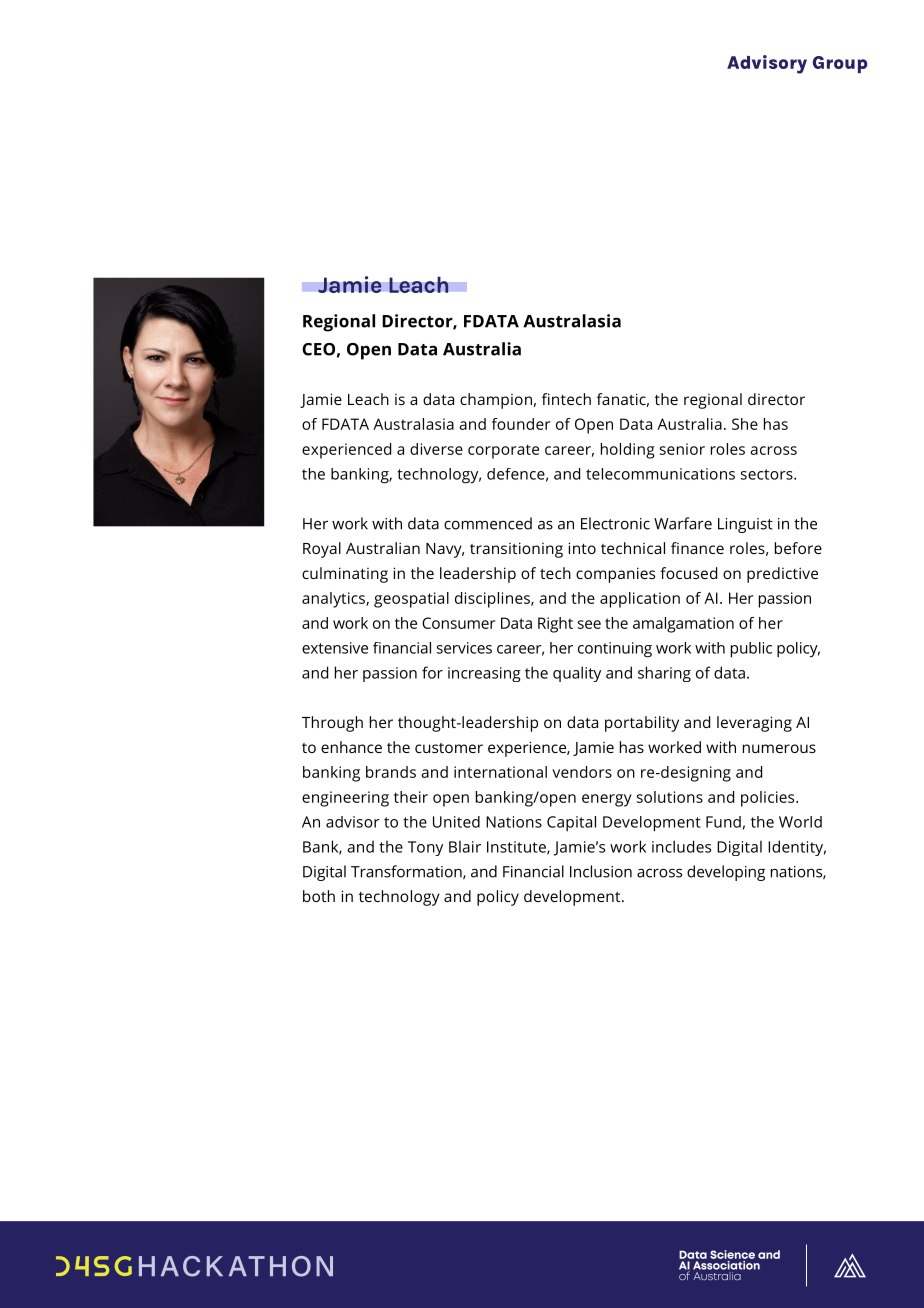  I want to click on roles, so click(728, 449).
